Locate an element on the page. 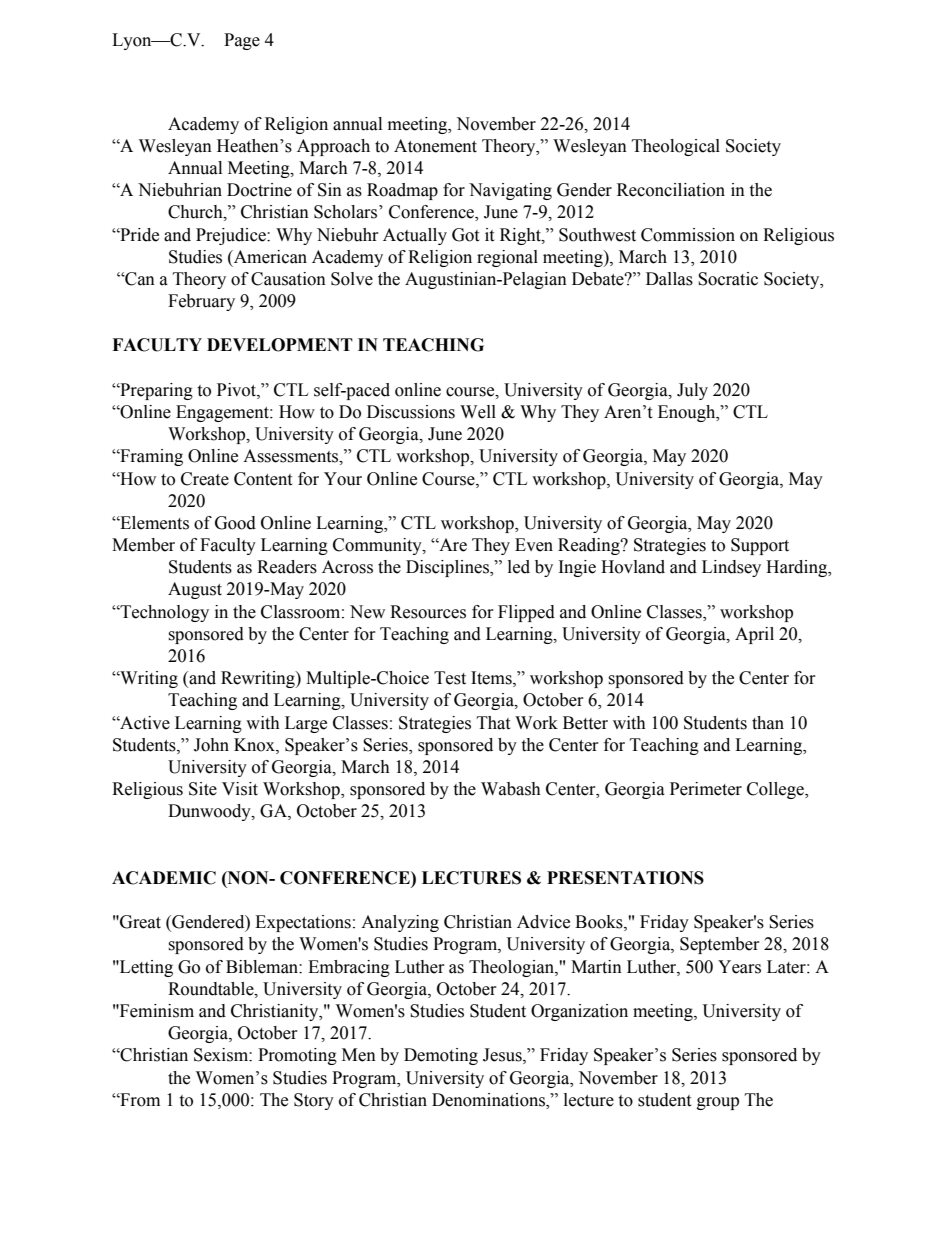 The width and height of the page is (952, 1233). Theological is located at coordinates (676, 147).
